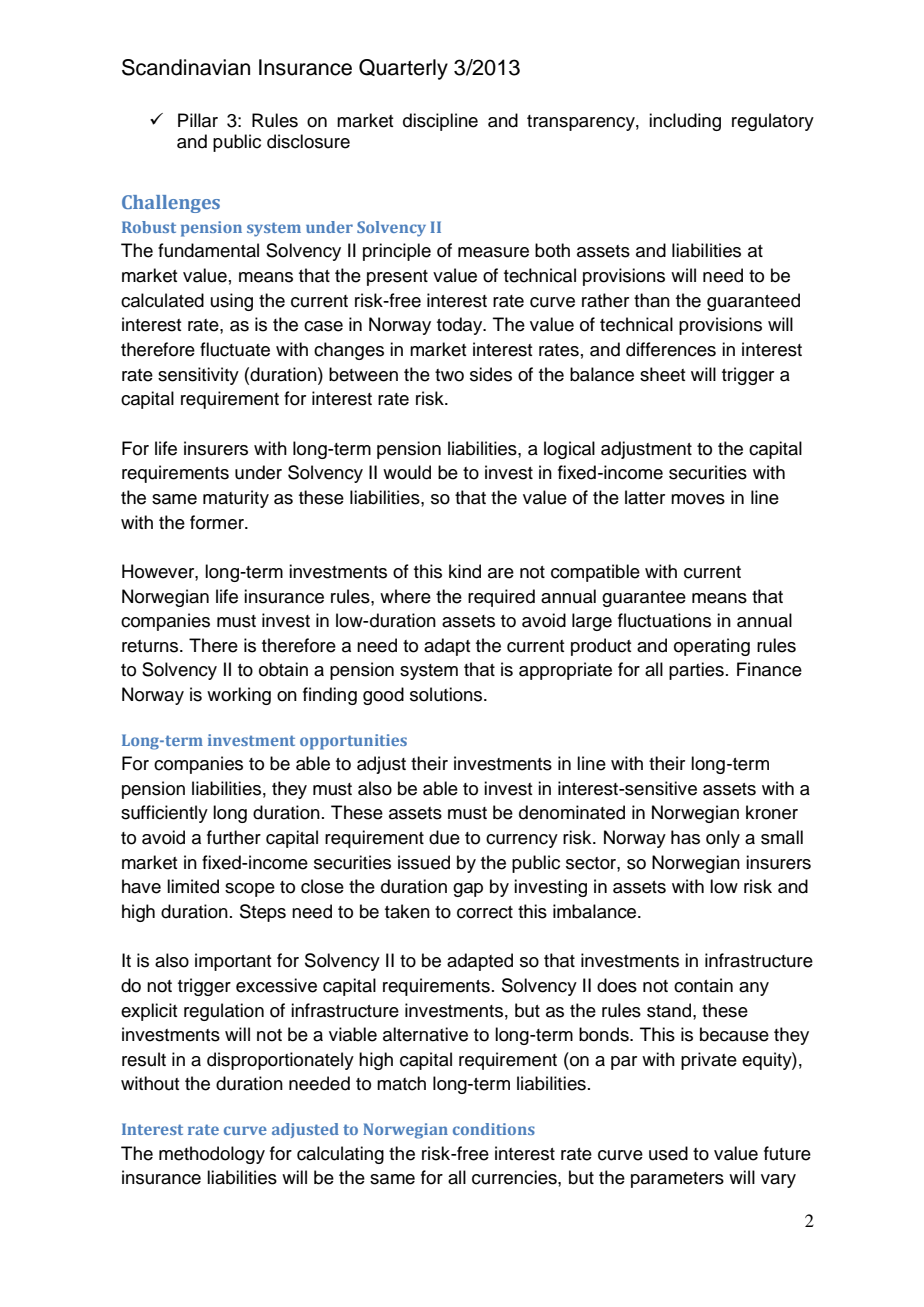  I want to click on required, so click(501, 598).
